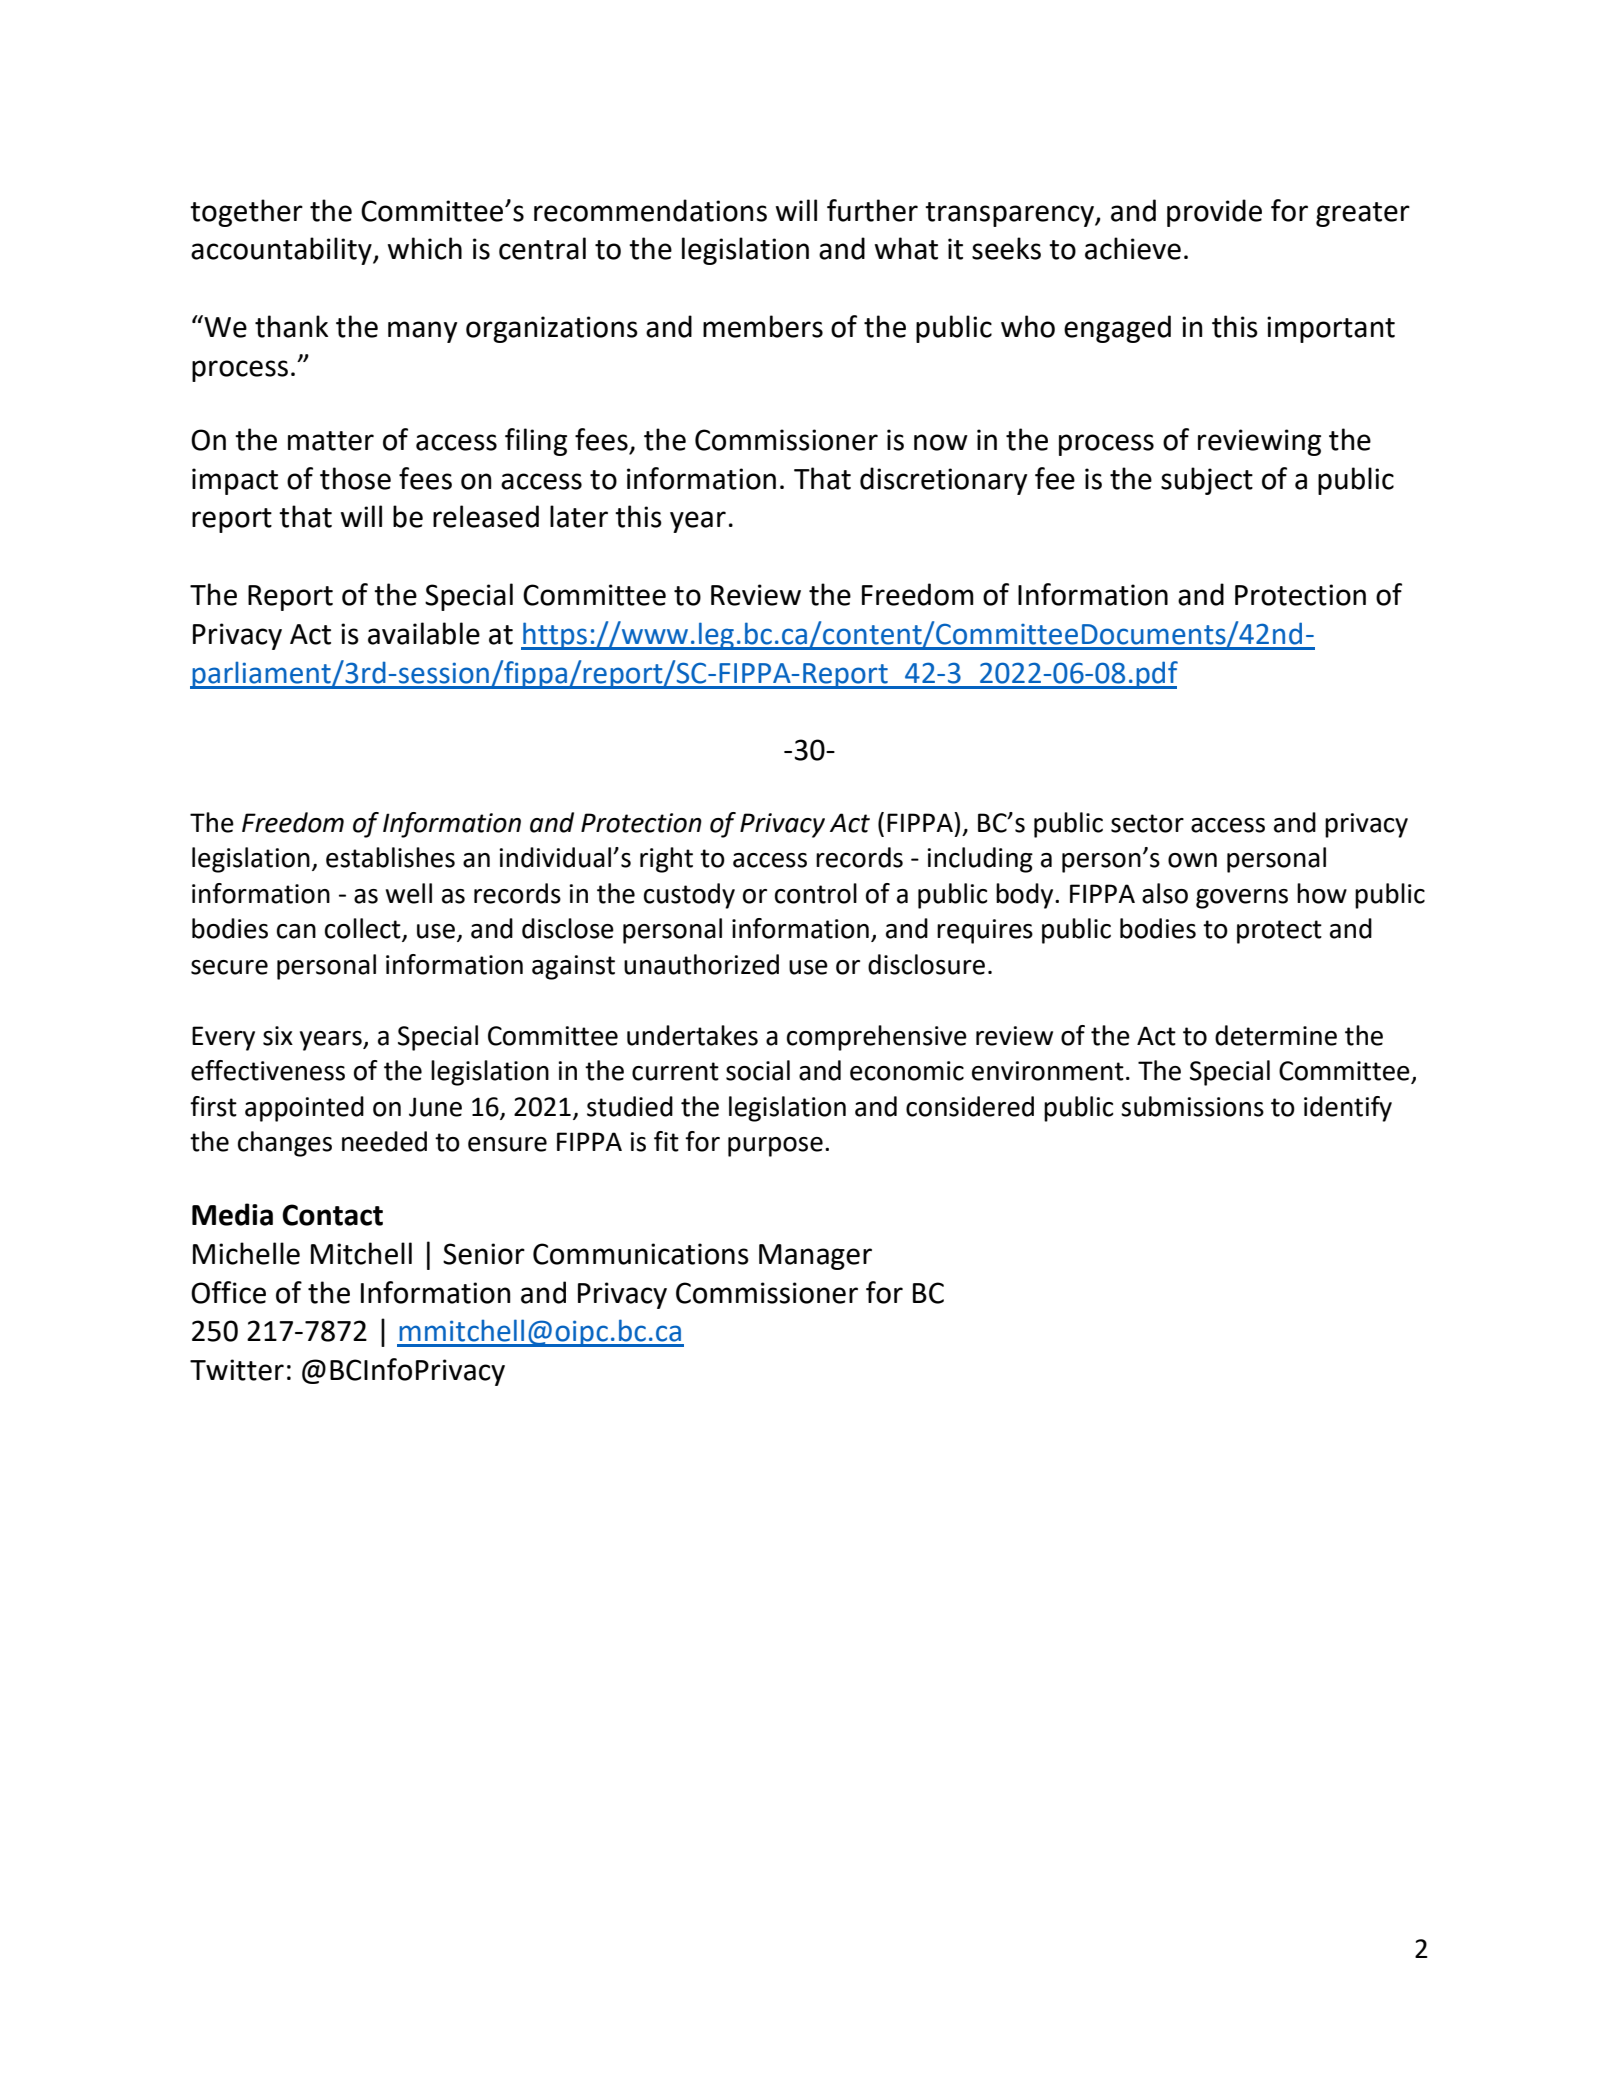 The height and width of the screenshot is (2095, 1619). What do you see at coordinates (390, 857) in the screenshot?
I see `establishes` at bounding box center [390, 857].
